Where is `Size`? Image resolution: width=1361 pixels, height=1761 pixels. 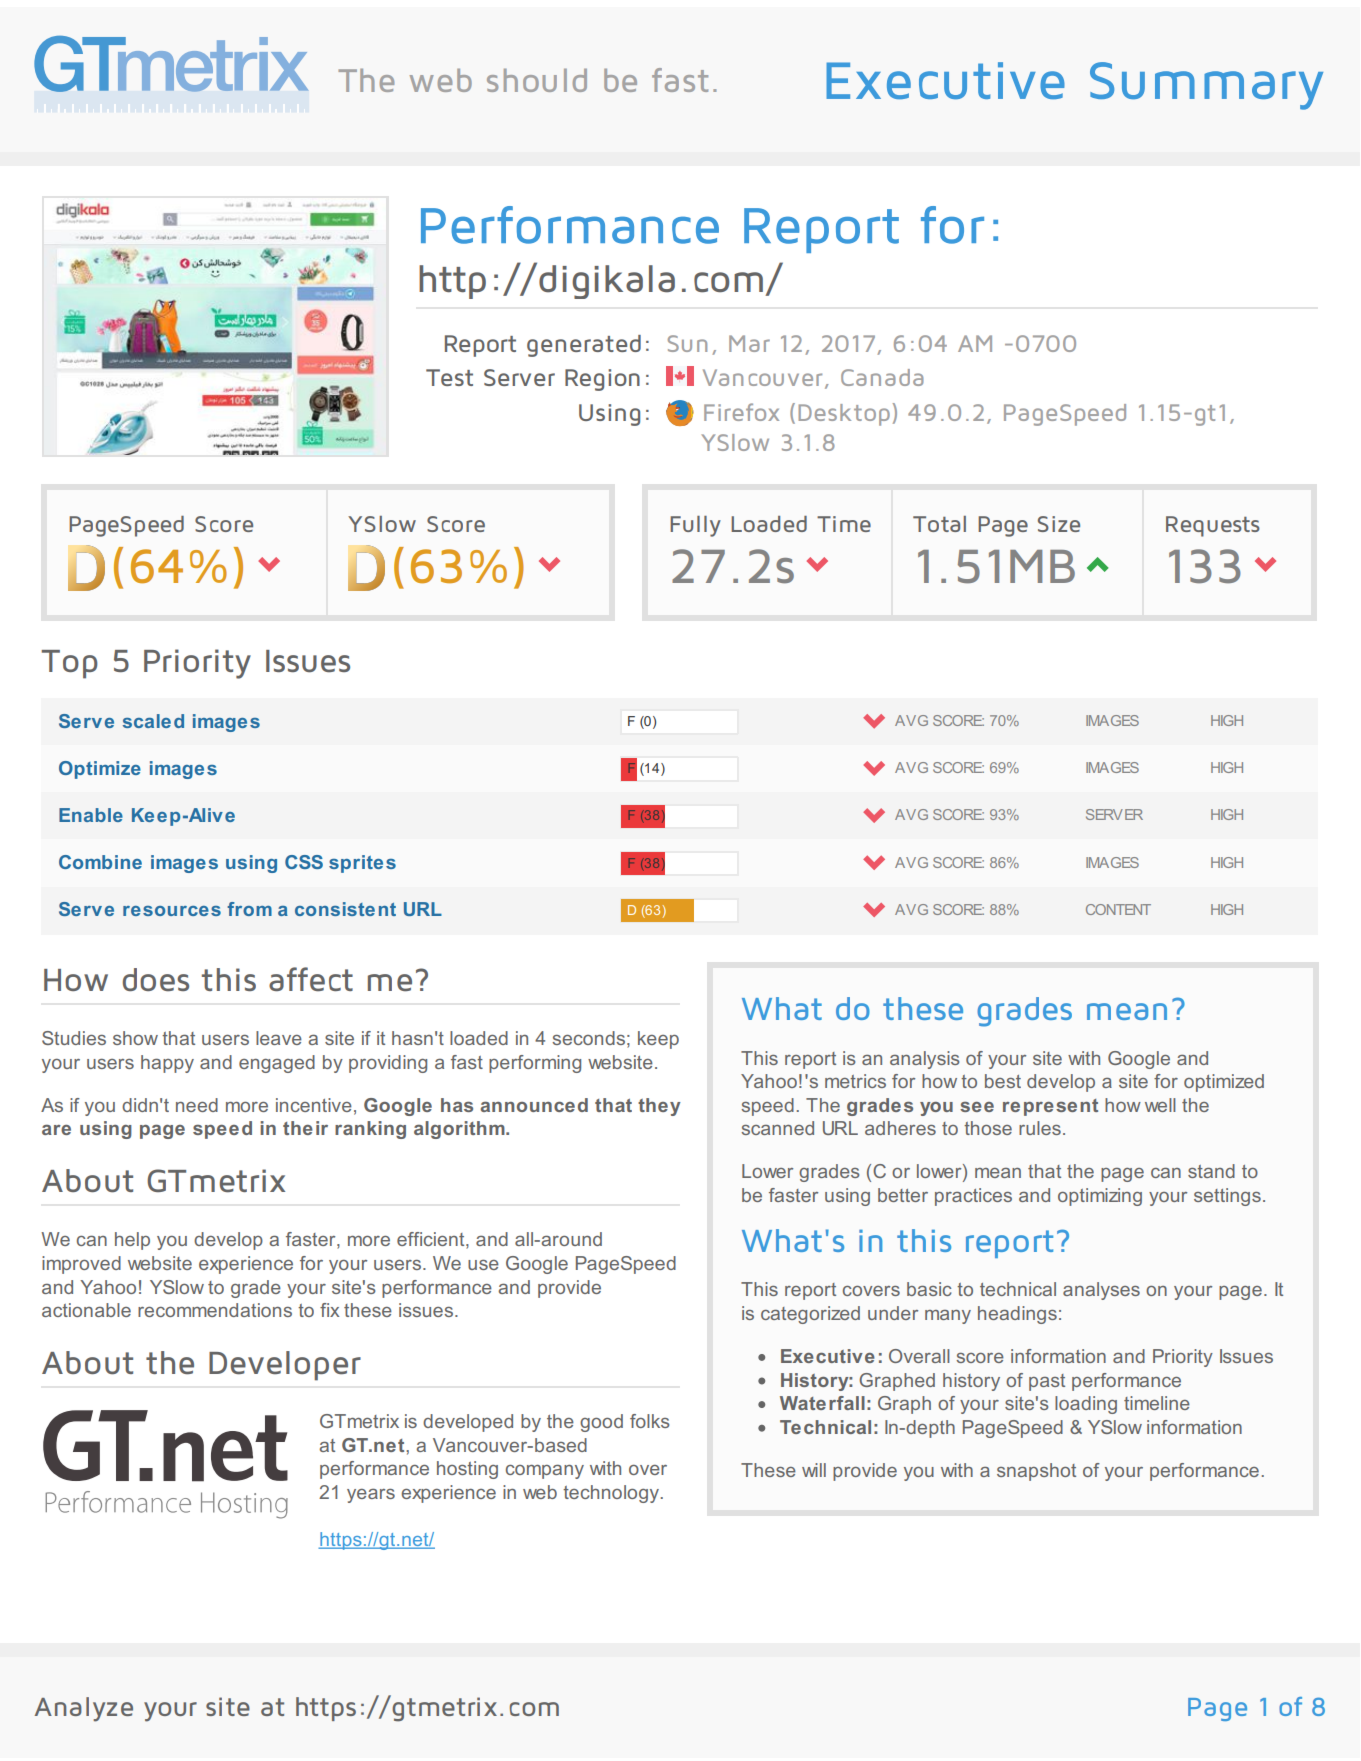 Size is located at coordinates (1059, 524).
